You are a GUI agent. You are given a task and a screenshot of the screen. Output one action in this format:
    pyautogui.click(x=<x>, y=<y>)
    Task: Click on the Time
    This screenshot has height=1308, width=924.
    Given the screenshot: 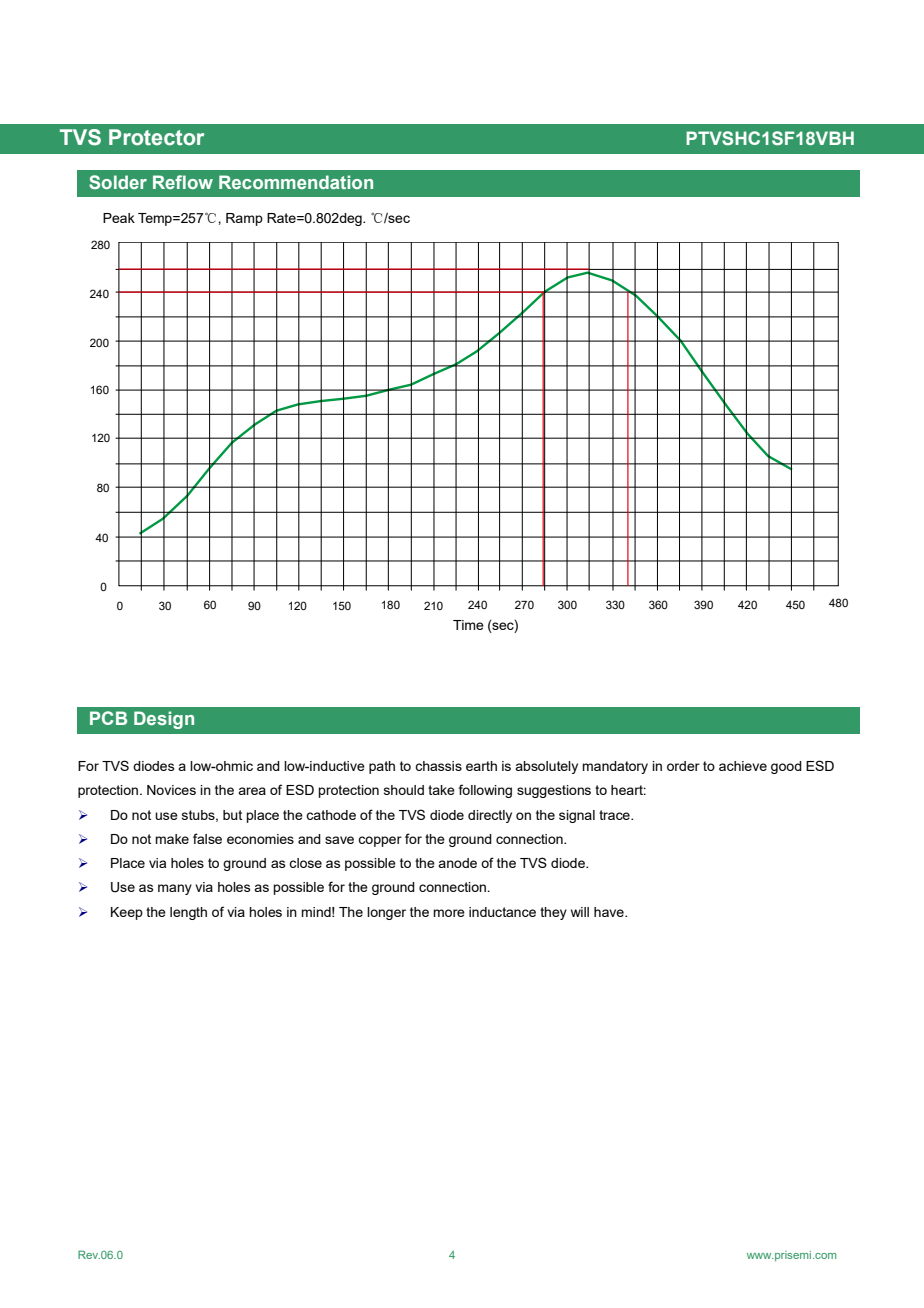 What is the action you would take?
    pyautogui.click(x=468, y=625)
